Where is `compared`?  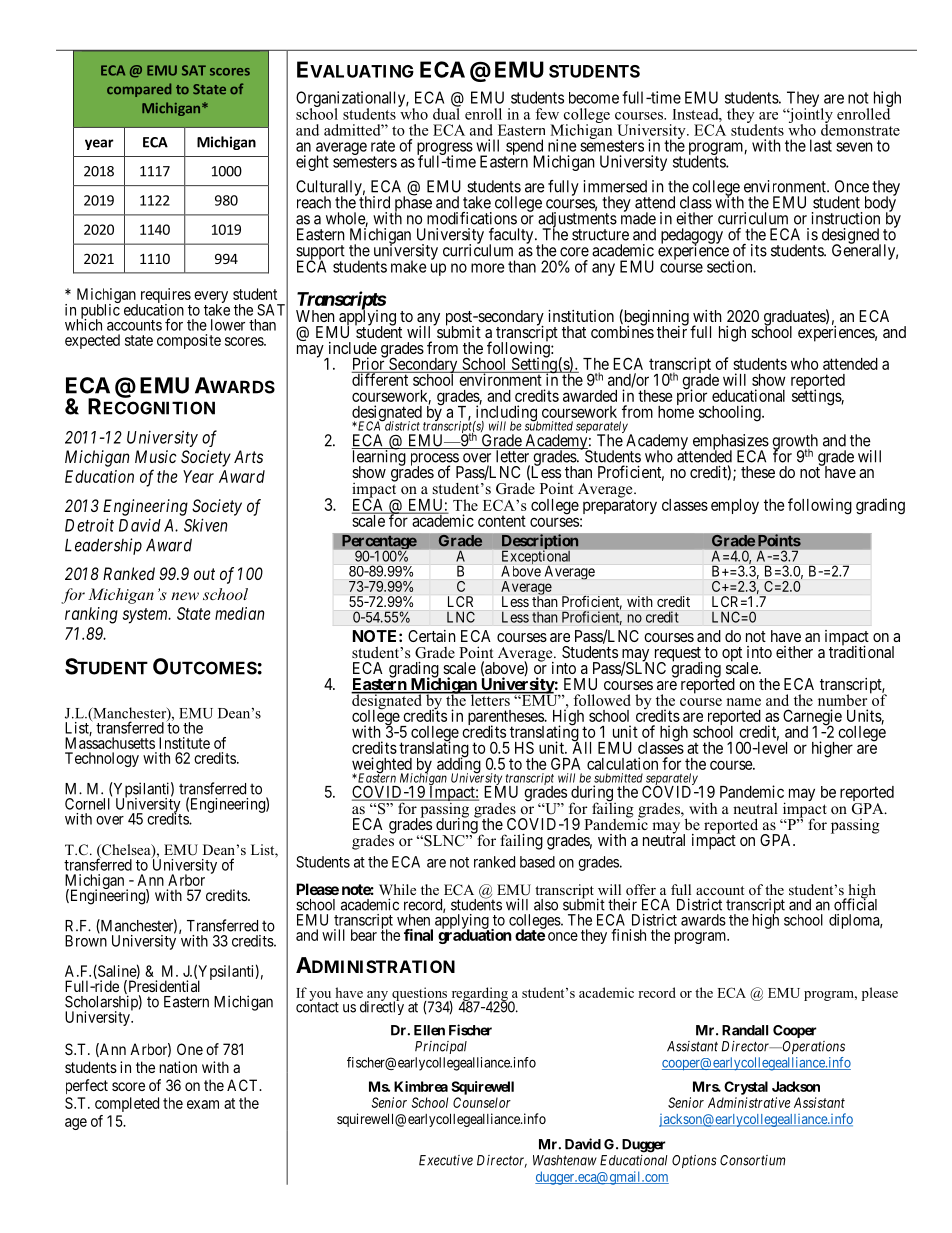 compared is located at coordinates (139, 90).
